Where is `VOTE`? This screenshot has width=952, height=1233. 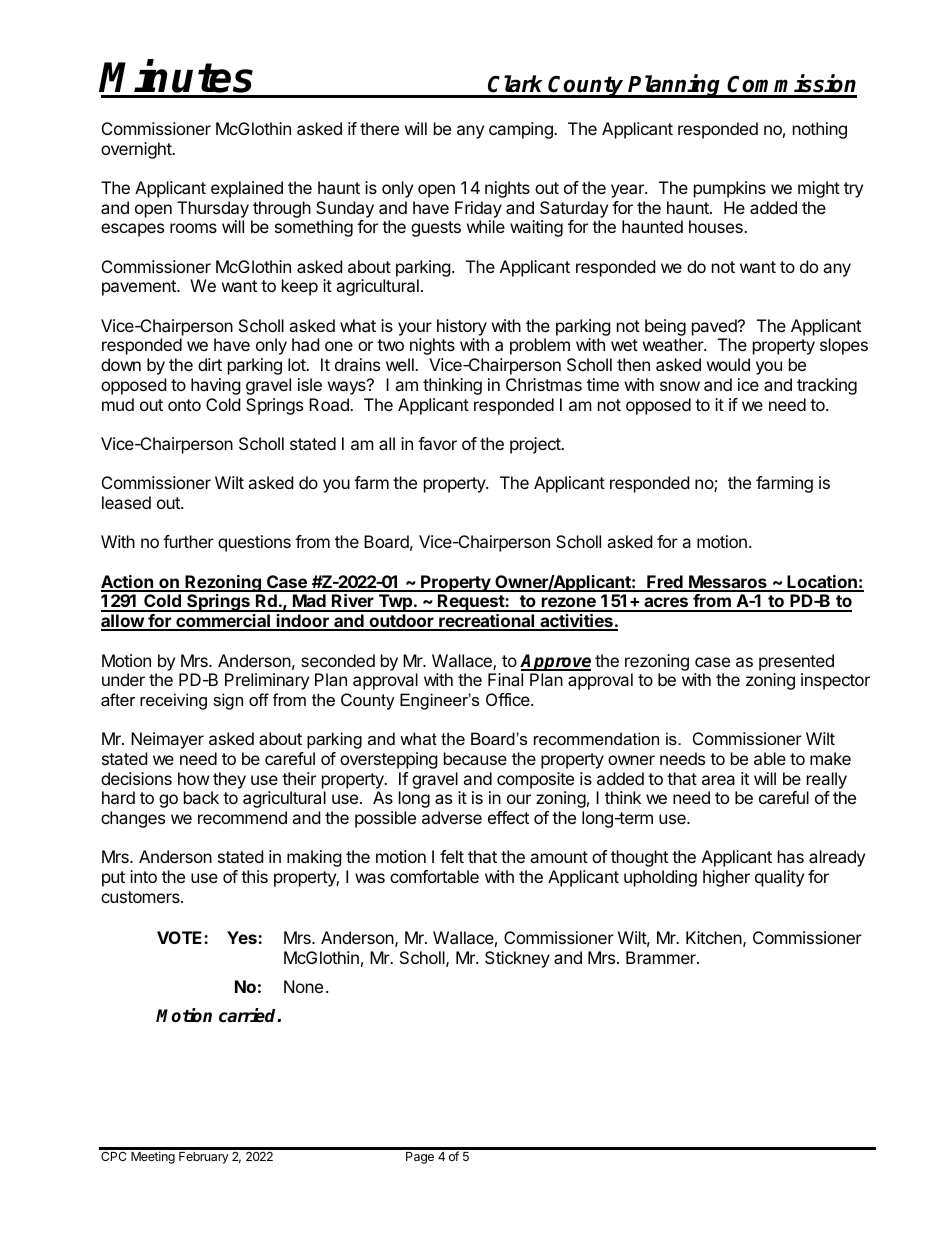
VOTE is located at coordinates (181, 937).
